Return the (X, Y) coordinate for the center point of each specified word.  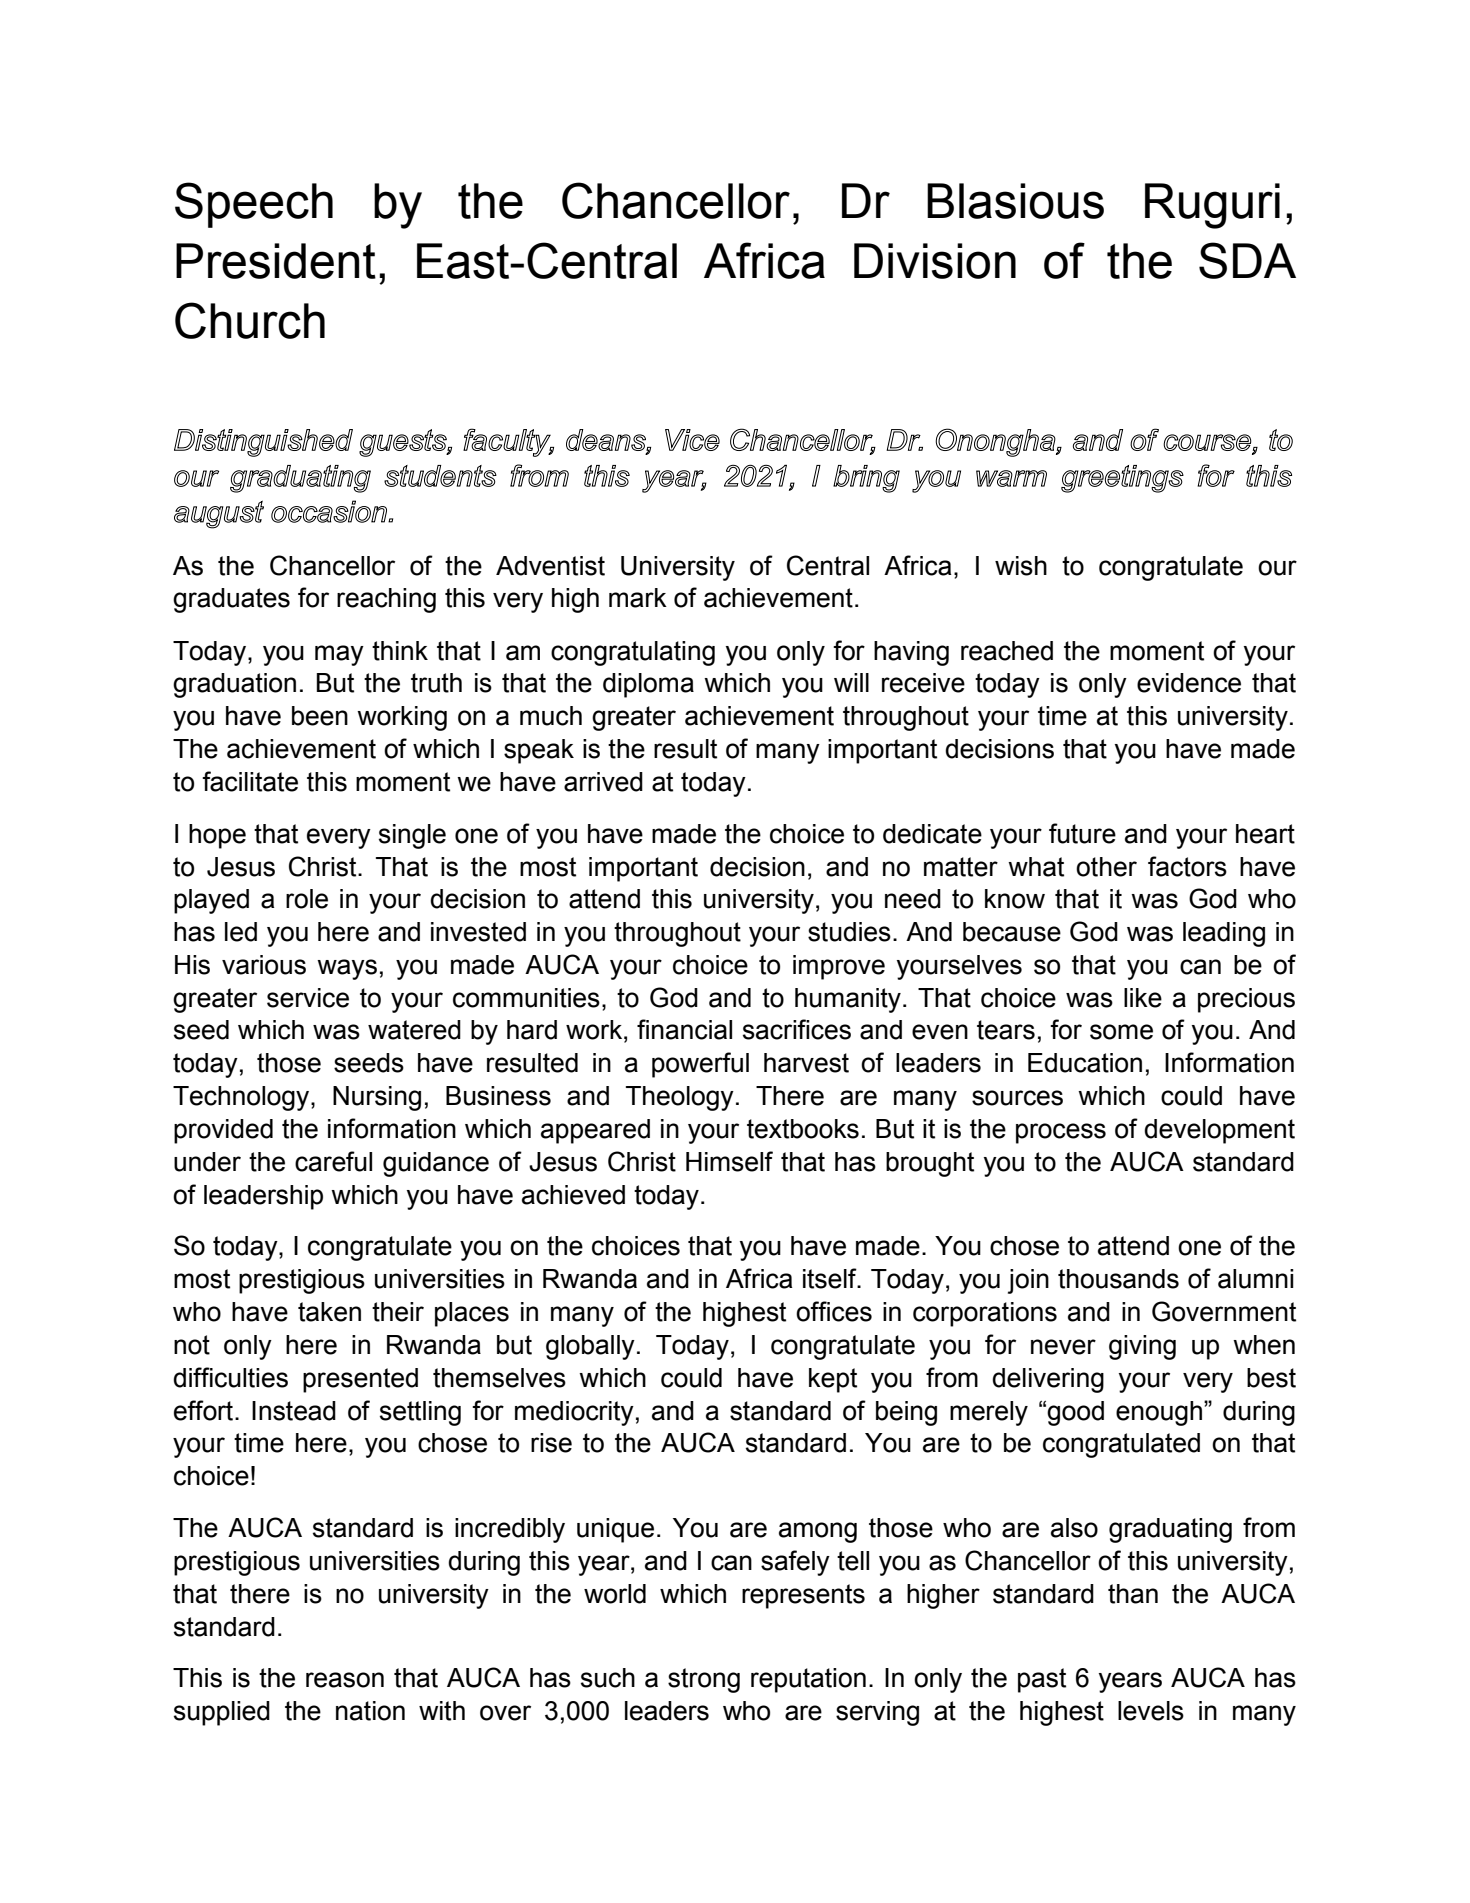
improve (839, 967)
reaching (386, 600)
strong (704, 1680)
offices (834, 1311)
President (276, 261)
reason (345, 1680)
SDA (1247, 260)
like (1143, 998)
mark (638, 598)
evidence (1189, 683)
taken (329, 1312)
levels (1151, 1711)
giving (1142, 1347)
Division (935, 261)
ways (347, 969)
